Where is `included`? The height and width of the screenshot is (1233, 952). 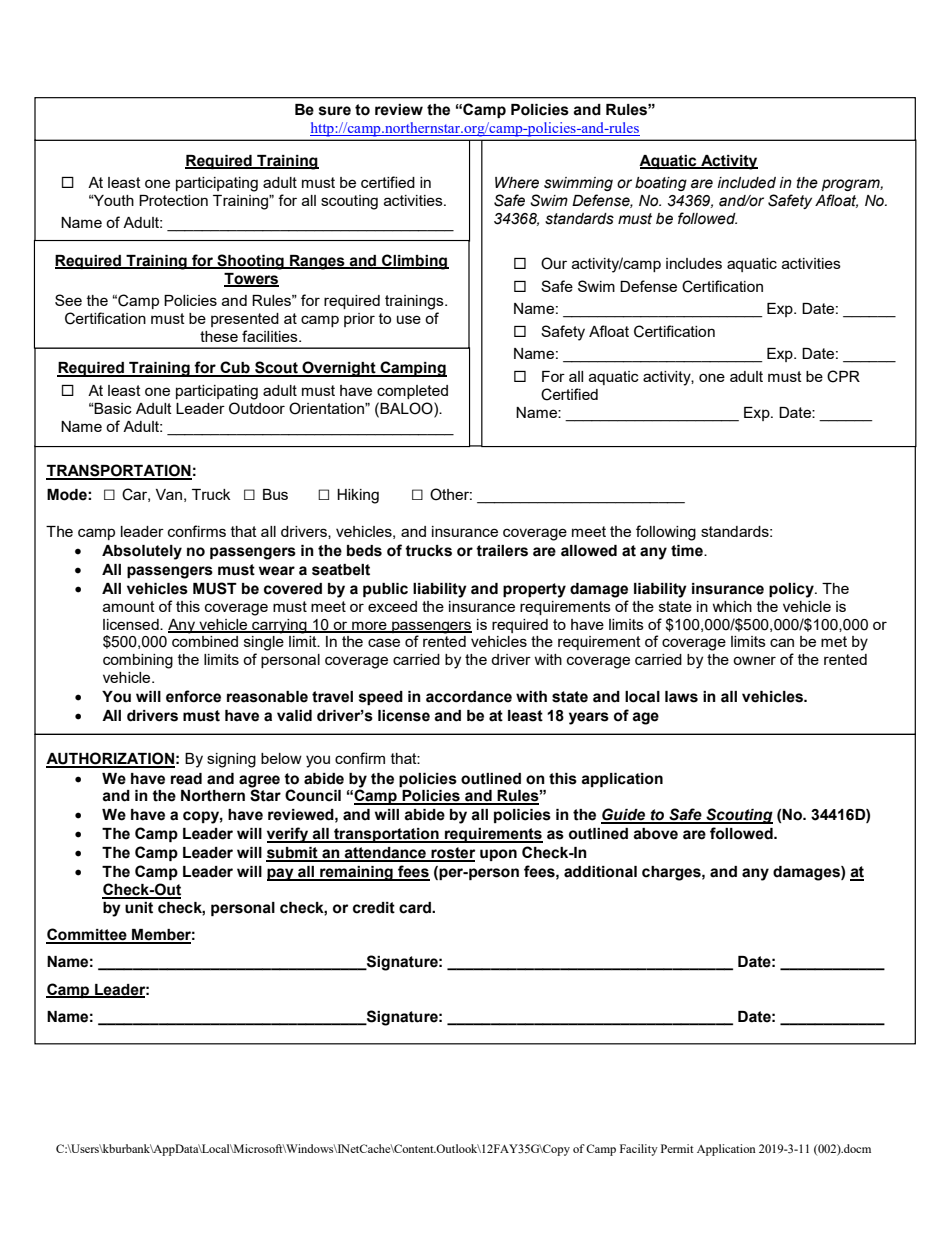
included is located at coordinates (746, 183).
